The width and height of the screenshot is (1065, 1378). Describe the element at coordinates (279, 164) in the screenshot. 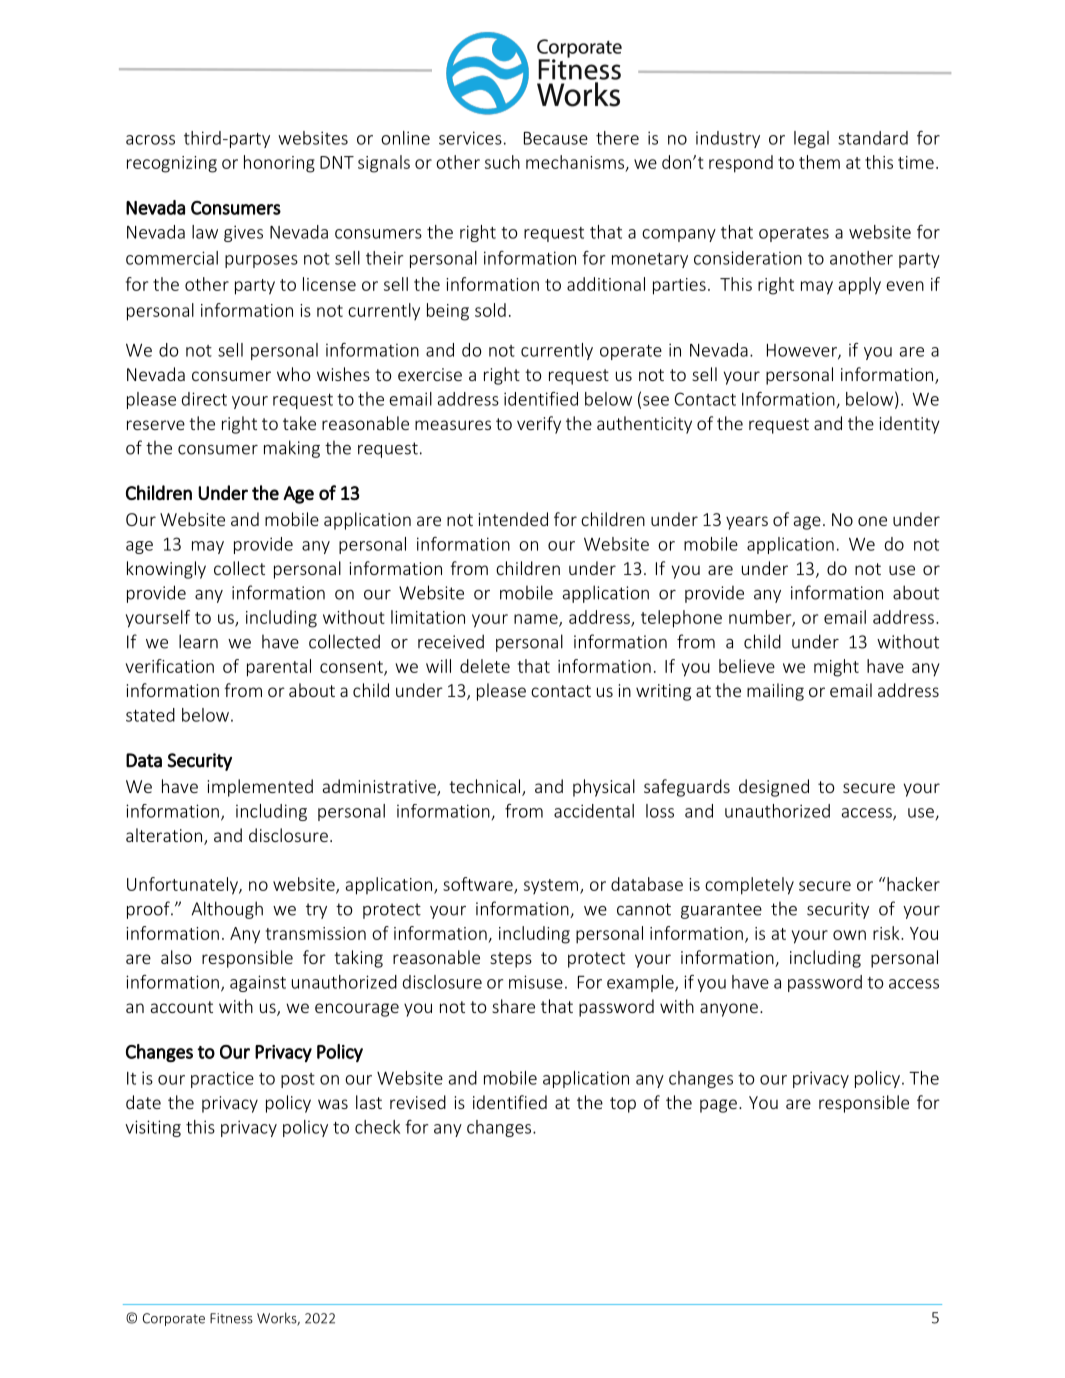

I see `honoring` at that location.
